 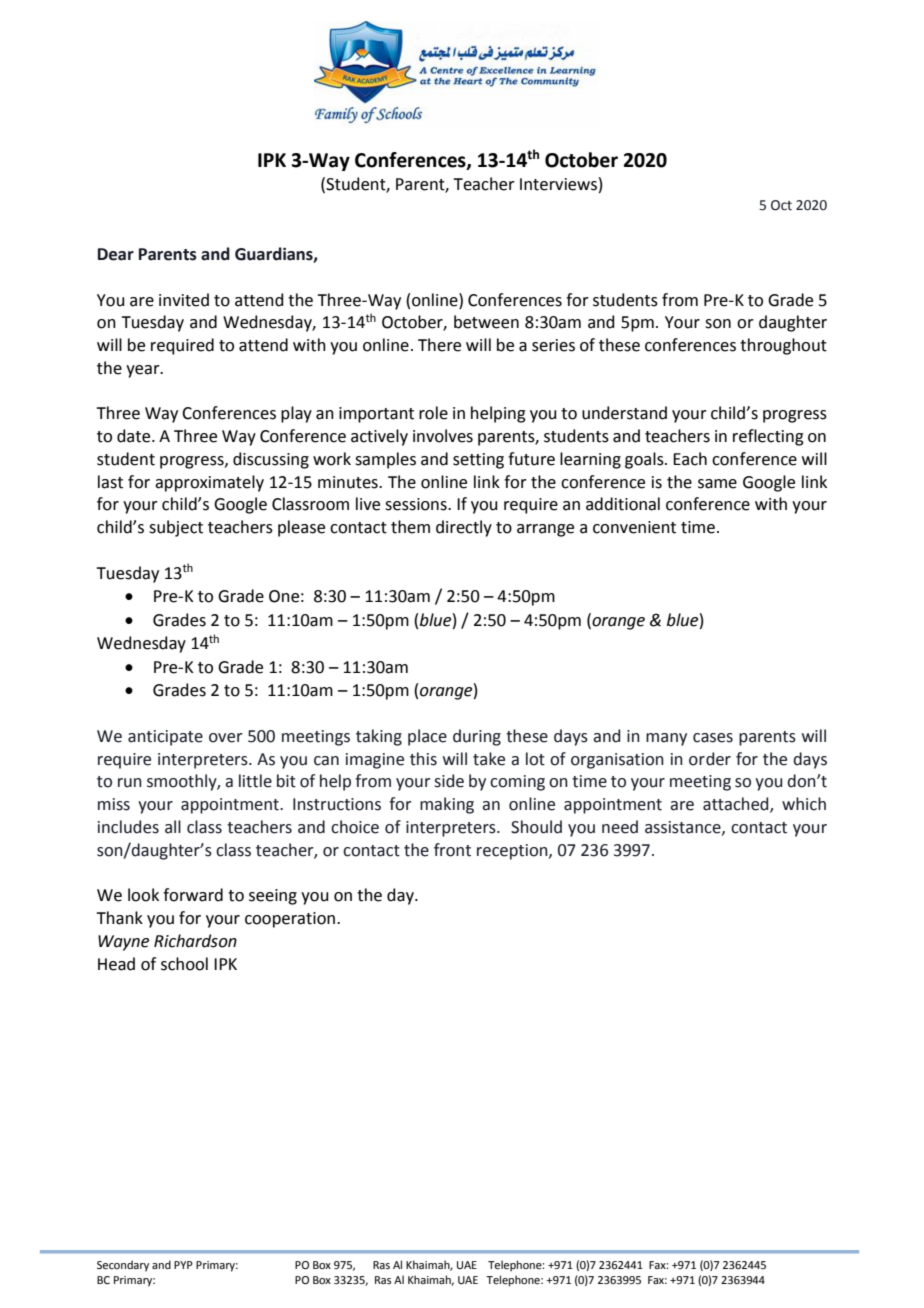 I want to click on cases, so click(x=713, y=738).
